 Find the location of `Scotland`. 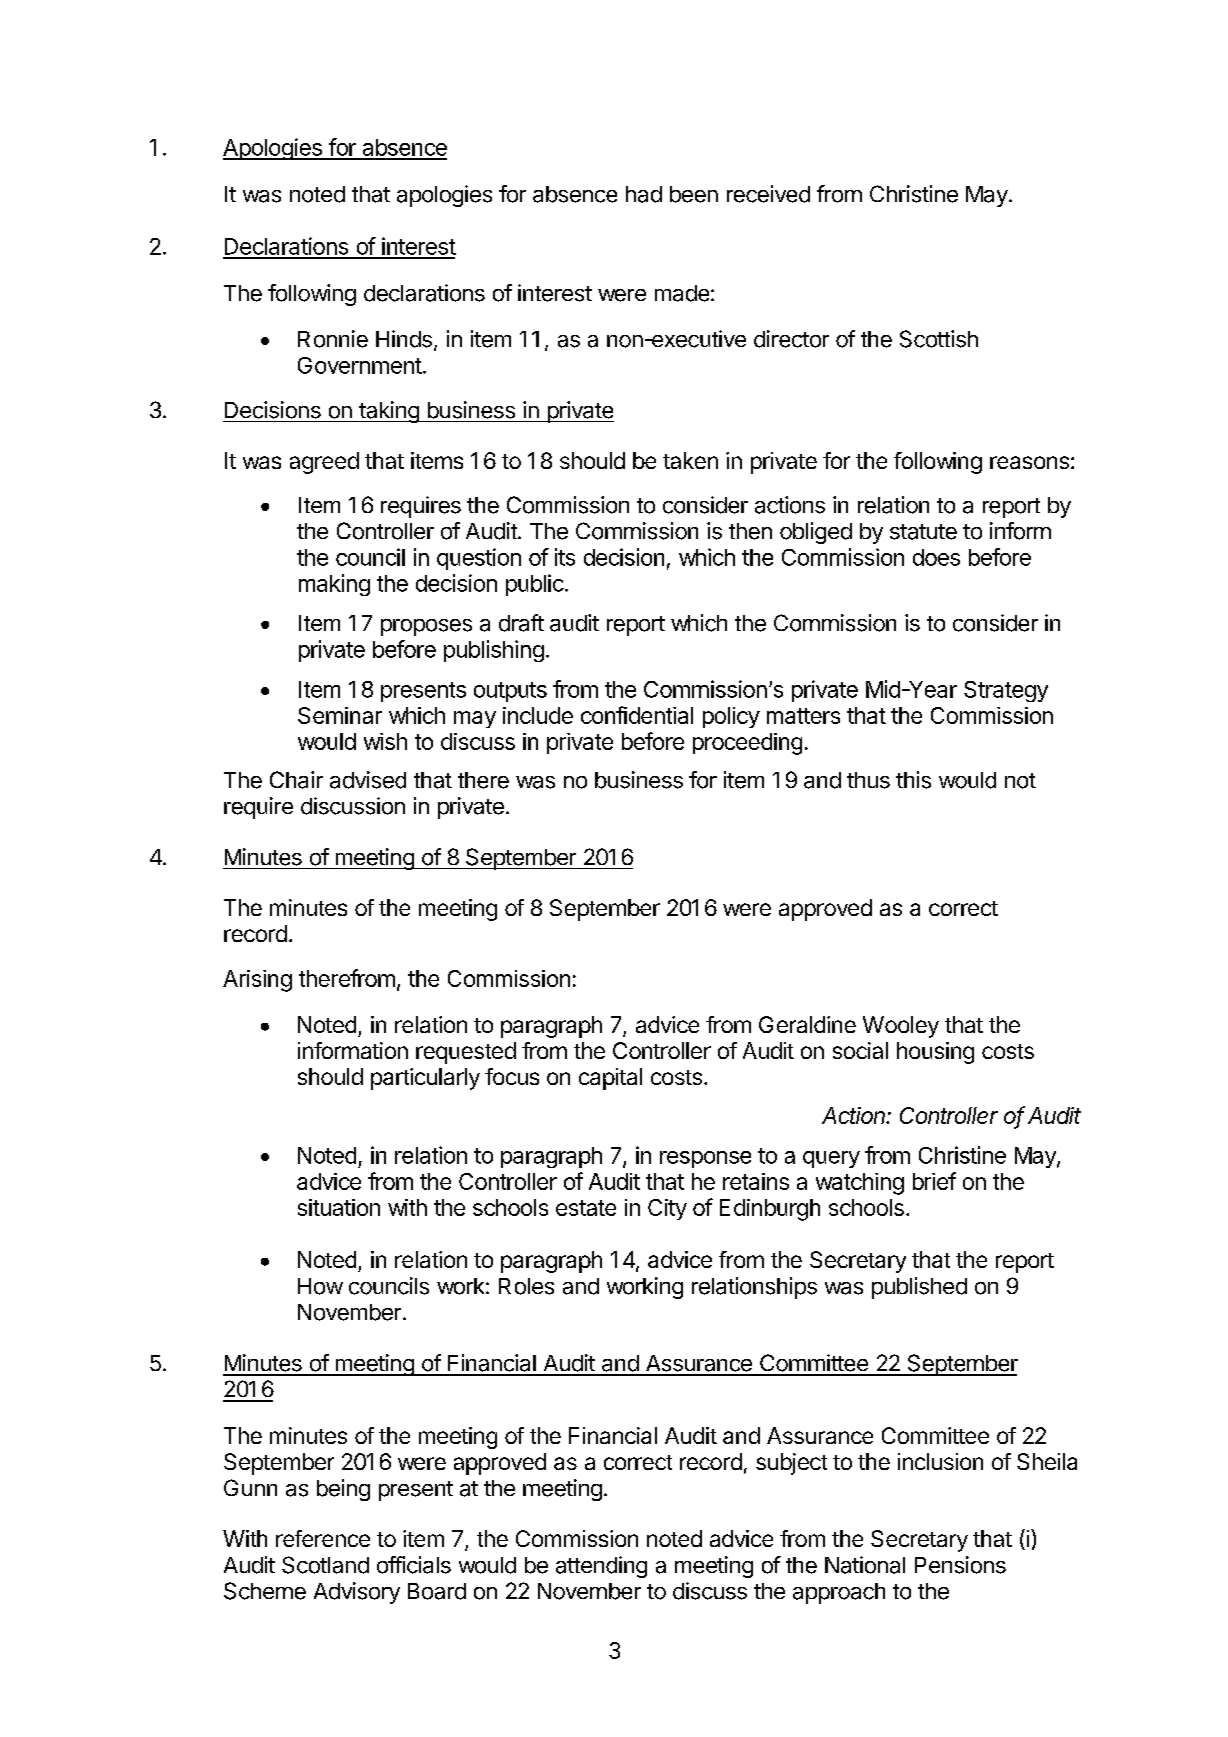

Scotland is located at coordinates (325, 1565).
